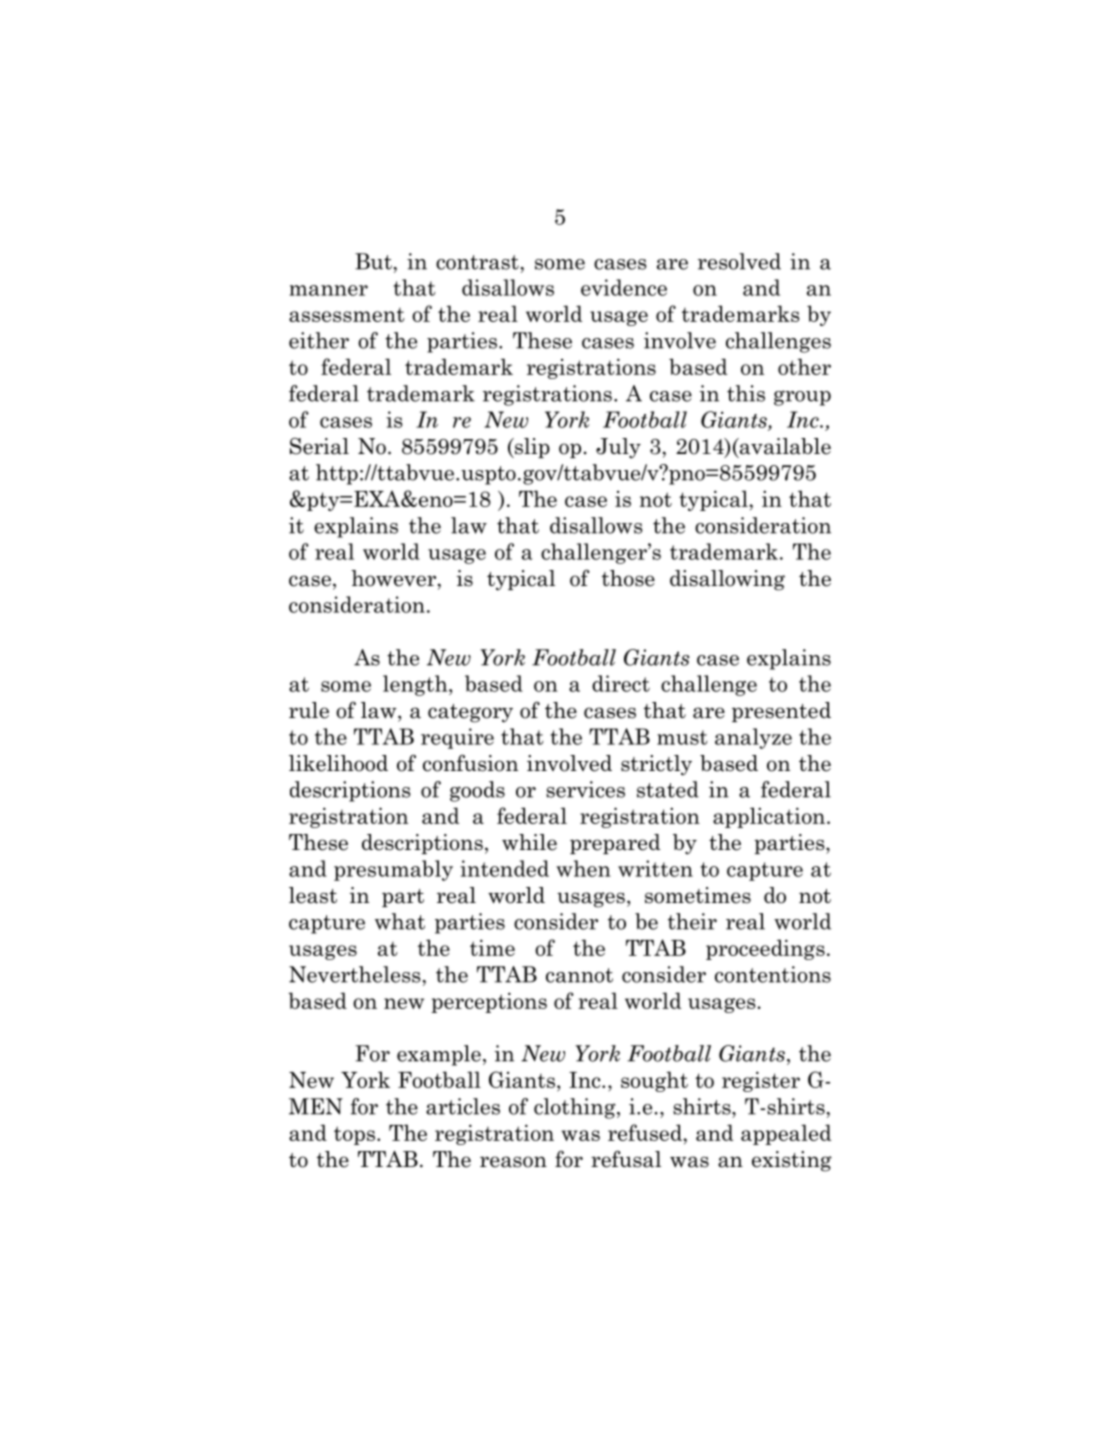 This image has height=1450, width=1120. Describe the element at coordinates (727, 580) in the image. I see `disallowing` at that location.
